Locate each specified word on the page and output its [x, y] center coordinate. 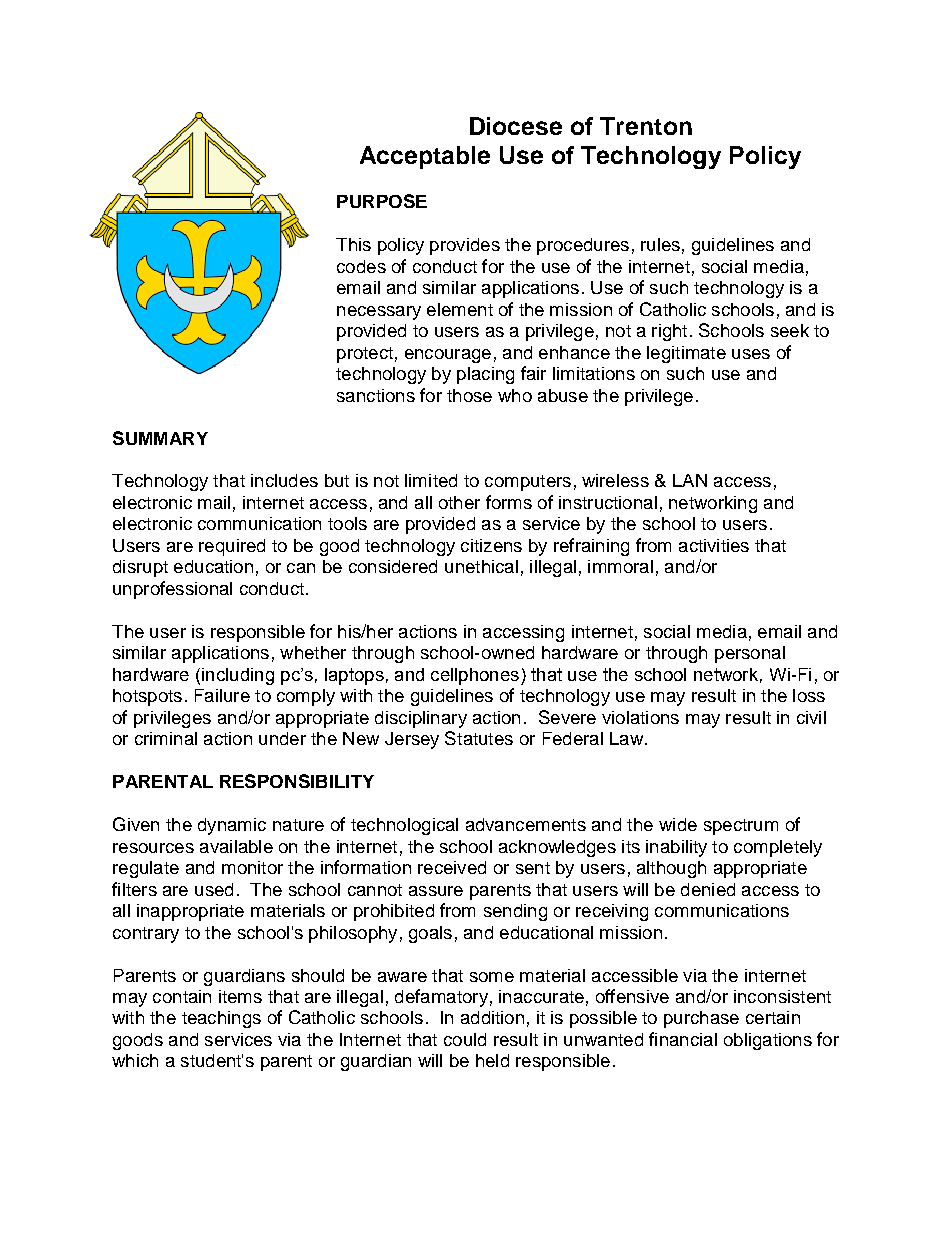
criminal [166, 738]
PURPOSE [382, 201]
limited [431, 480]
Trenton [646, 126]
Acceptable [425, 157]
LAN [690, 480]
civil [811, 717]
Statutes [479, 738]
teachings [221, 1019]
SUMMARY [160, 438]
